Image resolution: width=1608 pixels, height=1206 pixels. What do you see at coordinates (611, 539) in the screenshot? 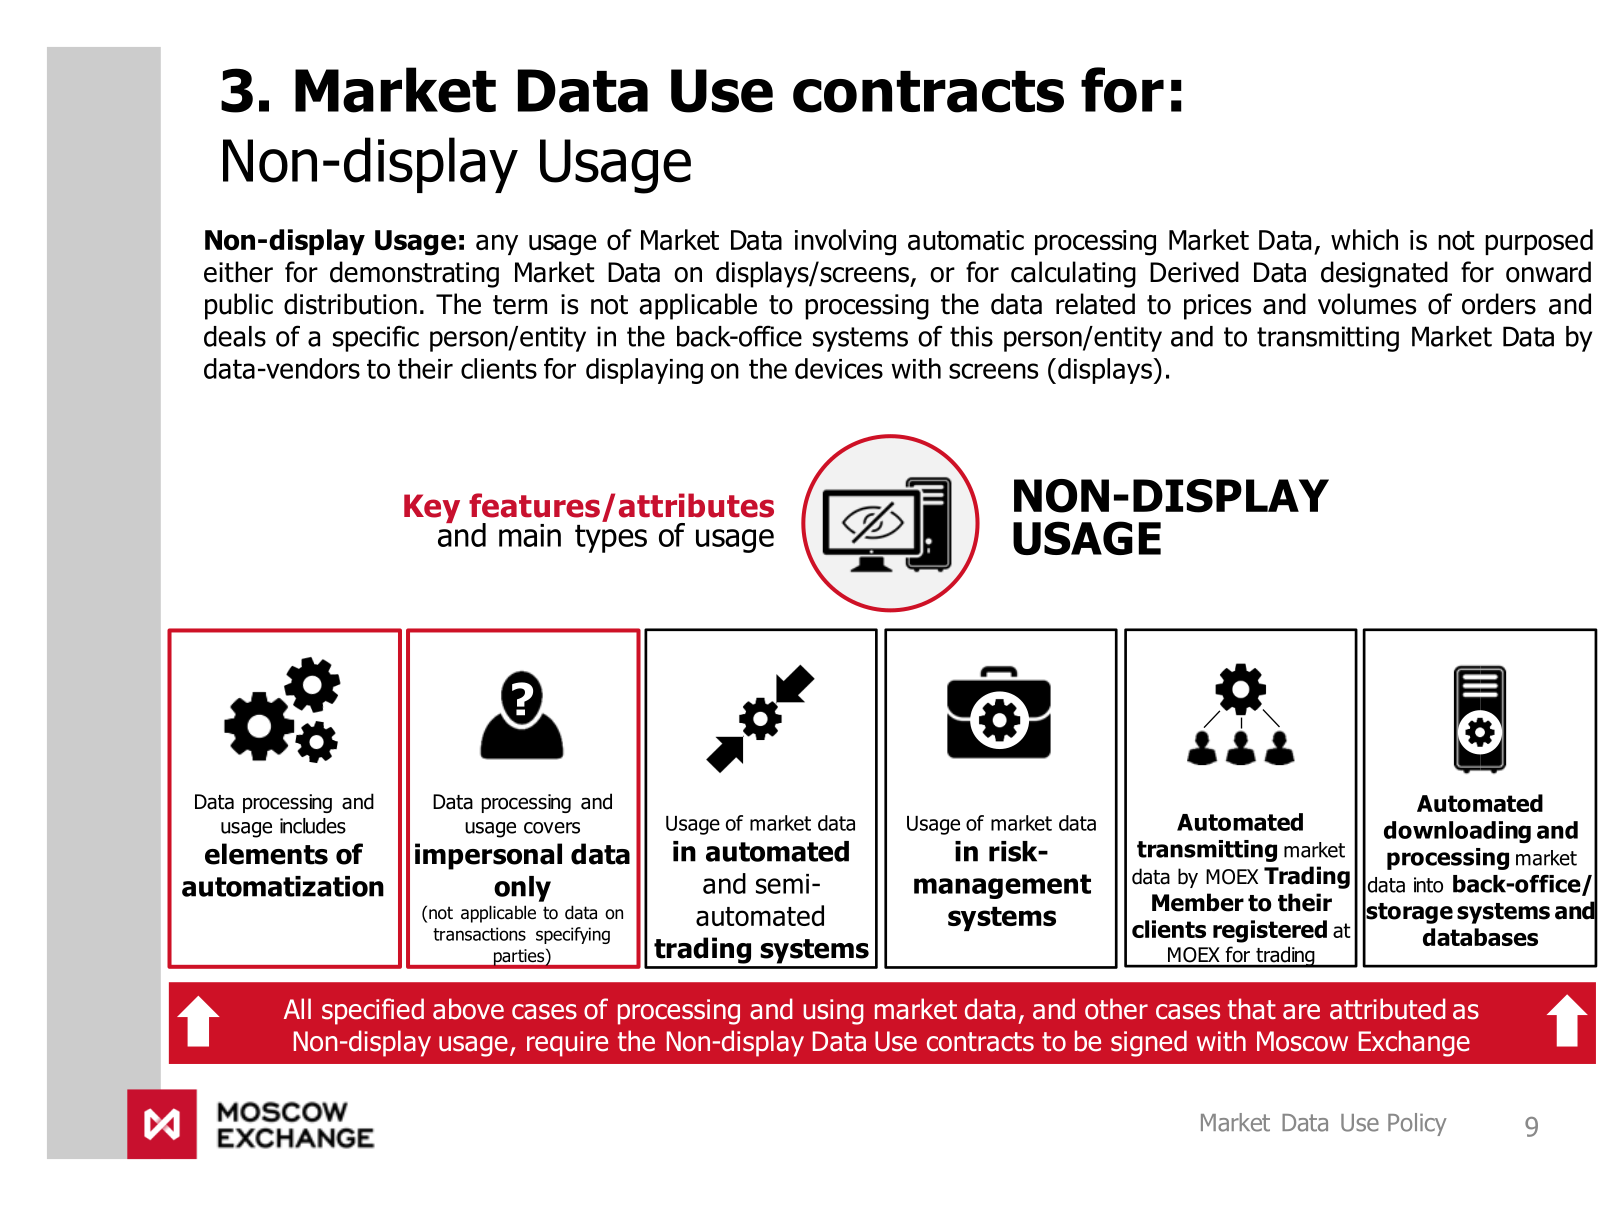
I see `types` at bounding box center [611, 539].
